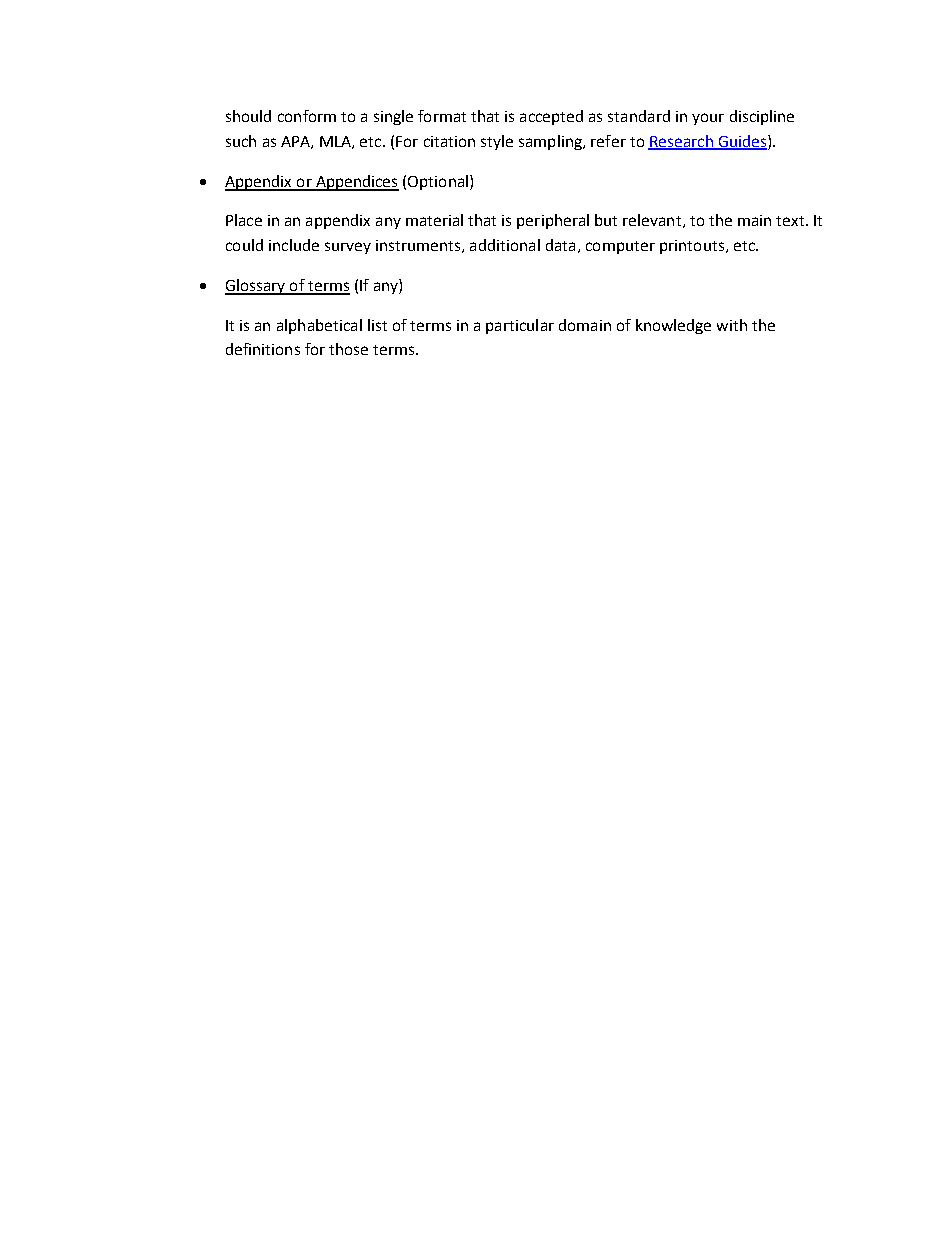 The height and width of the image is (1233, 952). What do you see at coordinates (791, 221) in the image?
I see `text` at bounding box center [791, 221].
